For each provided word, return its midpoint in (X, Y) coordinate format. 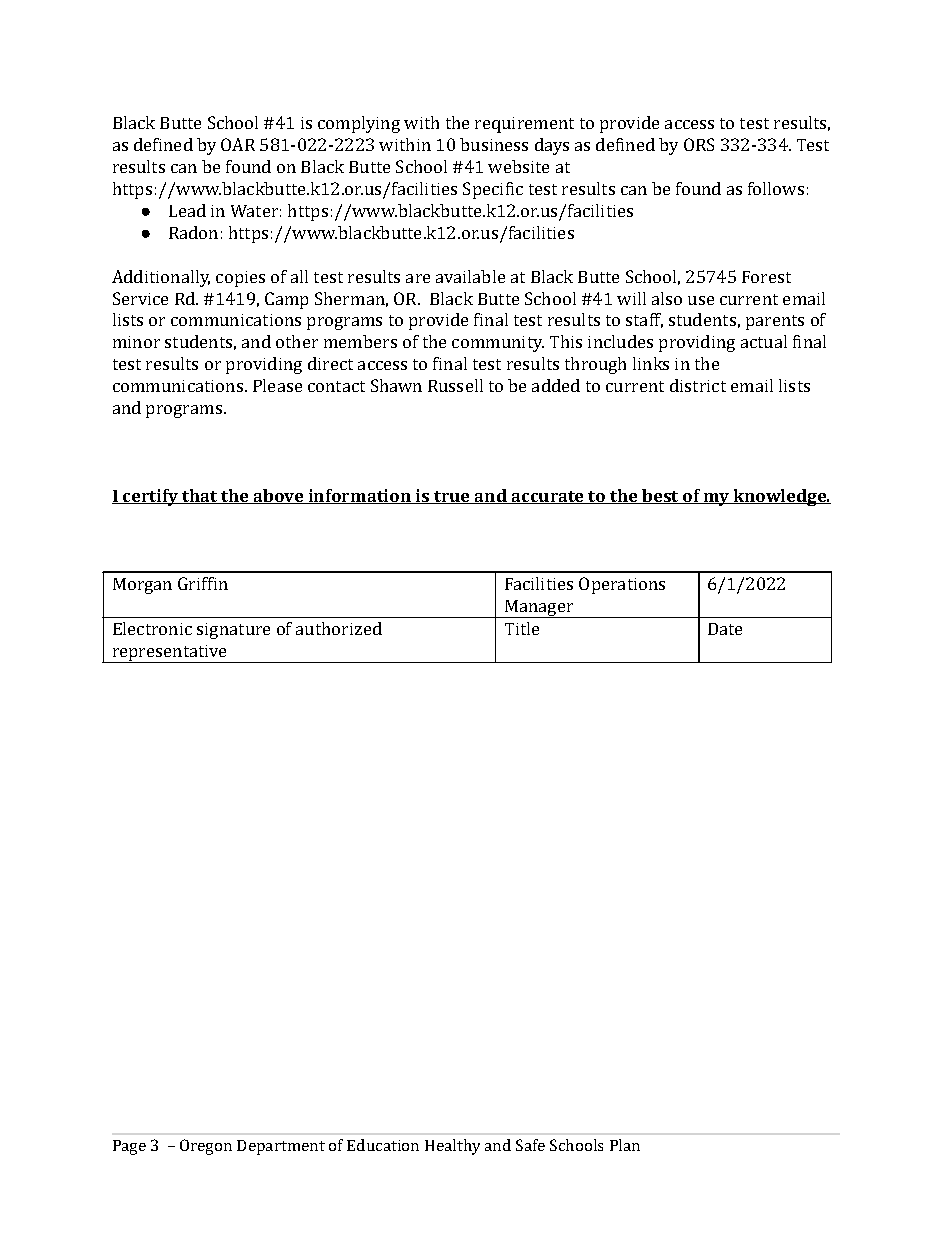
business (494, 144)
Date (725, 629)
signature (233, 631)
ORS (699, 144)
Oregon (206, 1147)
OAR (238, 144)
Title (522, 628)
